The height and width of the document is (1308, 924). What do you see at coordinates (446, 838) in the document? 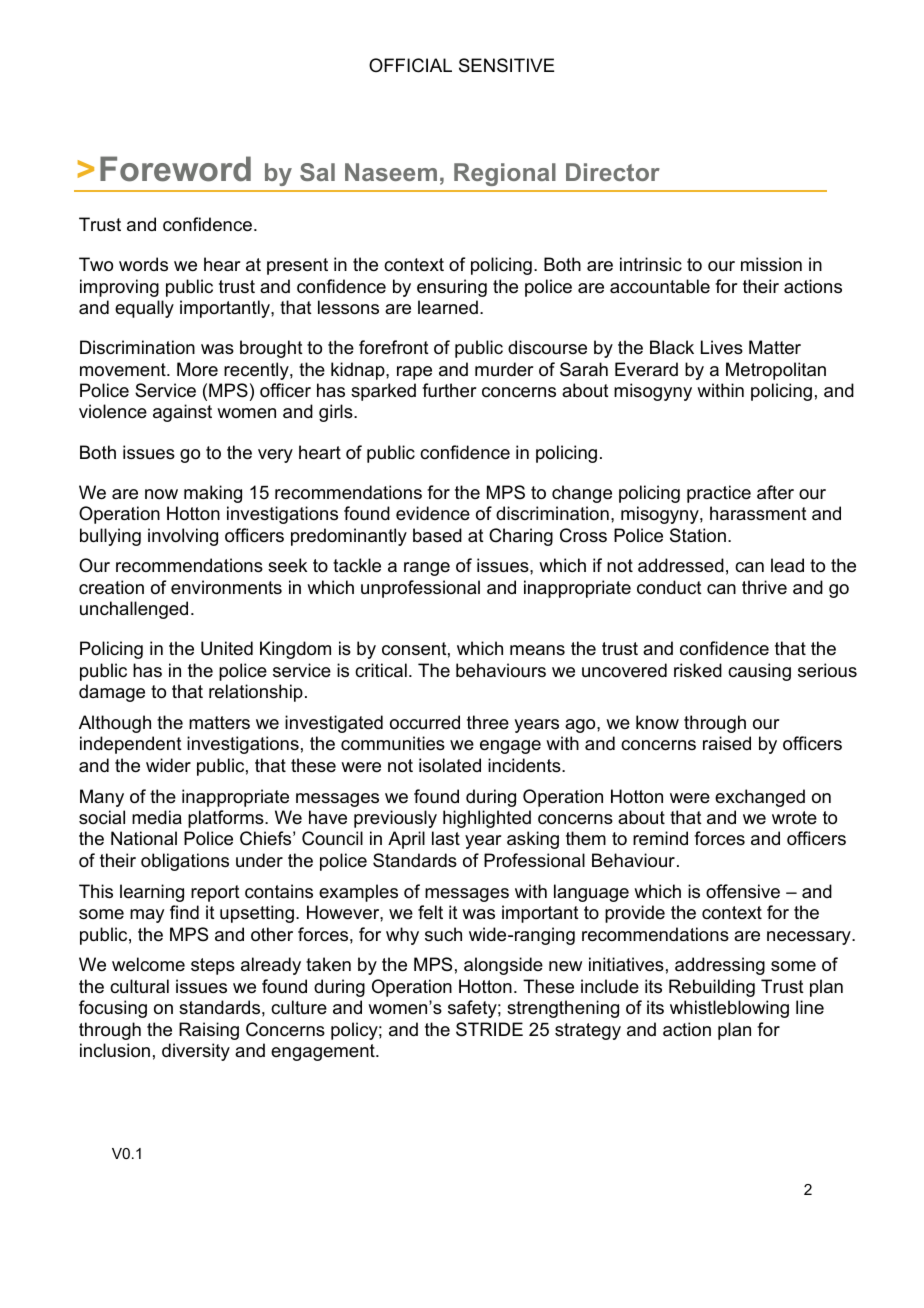
I see `last` at bounding box center [446, 838].
